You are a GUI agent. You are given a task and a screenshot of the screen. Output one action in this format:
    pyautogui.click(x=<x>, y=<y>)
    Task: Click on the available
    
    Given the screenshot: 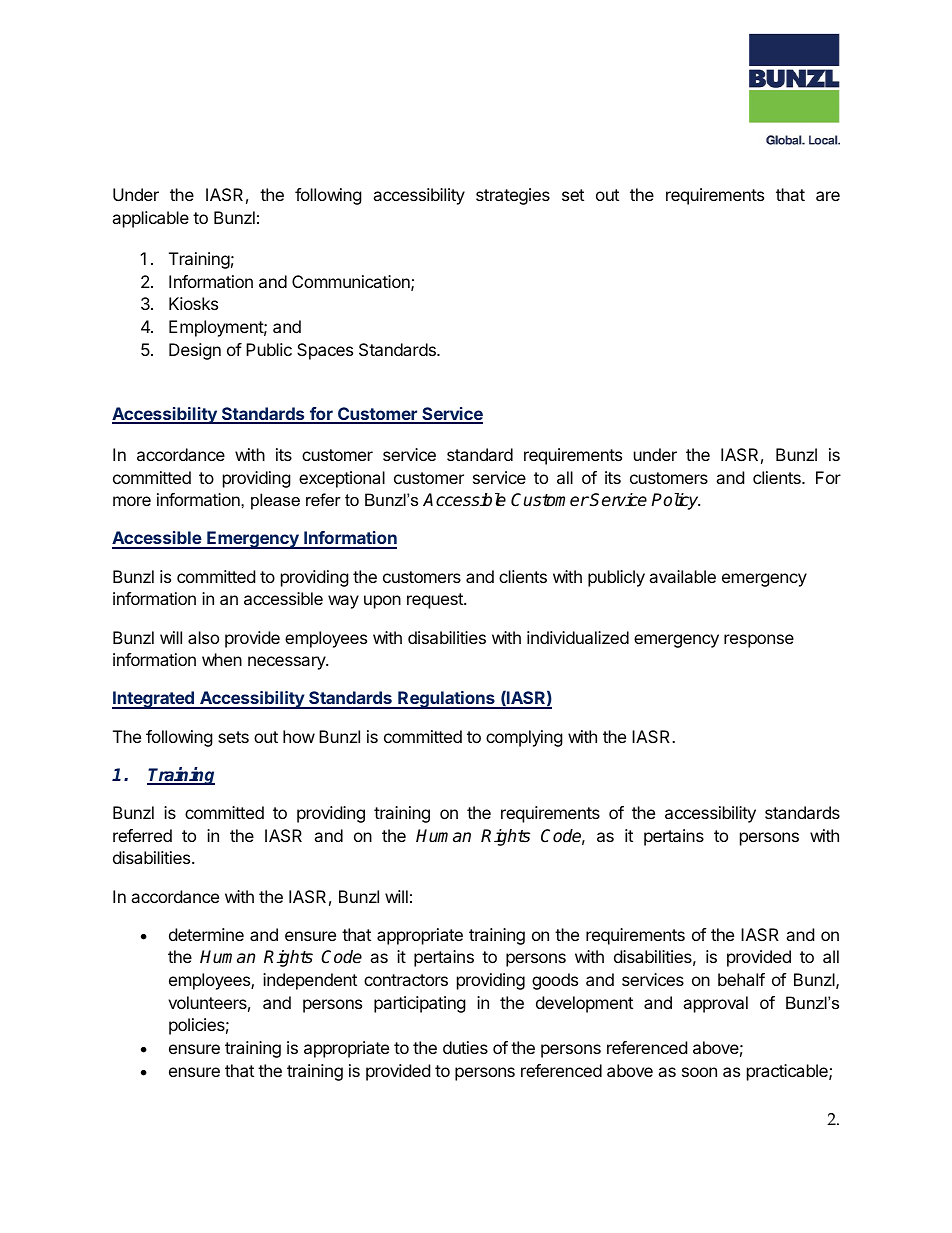 What is the action you would take?
    pyautogui.click(x=682, y=576)
